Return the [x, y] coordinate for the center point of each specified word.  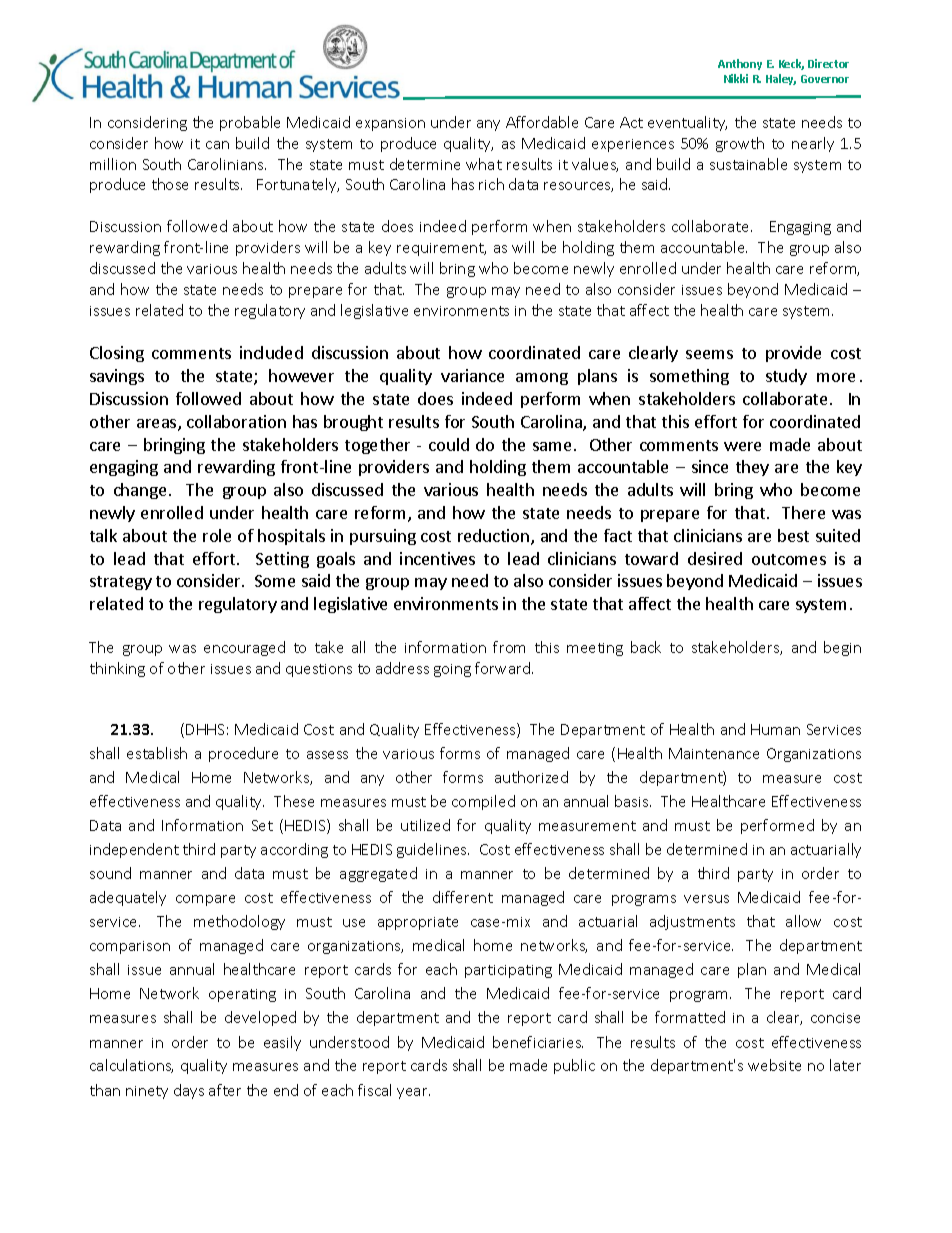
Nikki [736, 78]
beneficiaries [538, 1042]
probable [250, 123]
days [189, 1091]
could [449, 444]
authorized [531, 777]
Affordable [542, 122]
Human [775, 729]
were [742, 446]
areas [158, 425]
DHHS [205, 729]
